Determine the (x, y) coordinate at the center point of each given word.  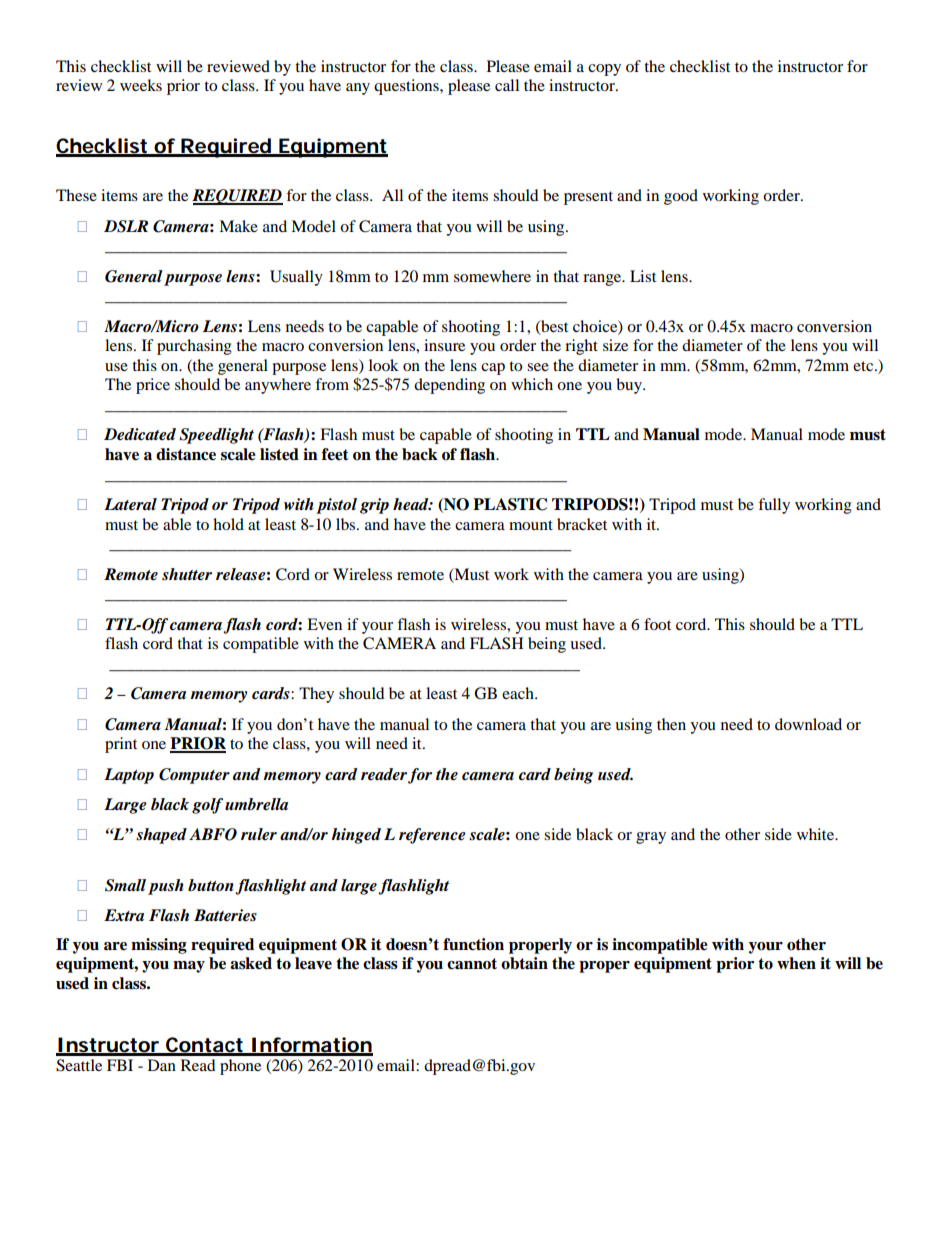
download (808, 724)
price (153, 386)
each (519, 693)
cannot (472, 964)
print (121, 745)
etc (864, 366)
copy (604, 70)
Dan (162, 1065)
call (507, 85)
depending (449, 386)
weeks (141, 85)
